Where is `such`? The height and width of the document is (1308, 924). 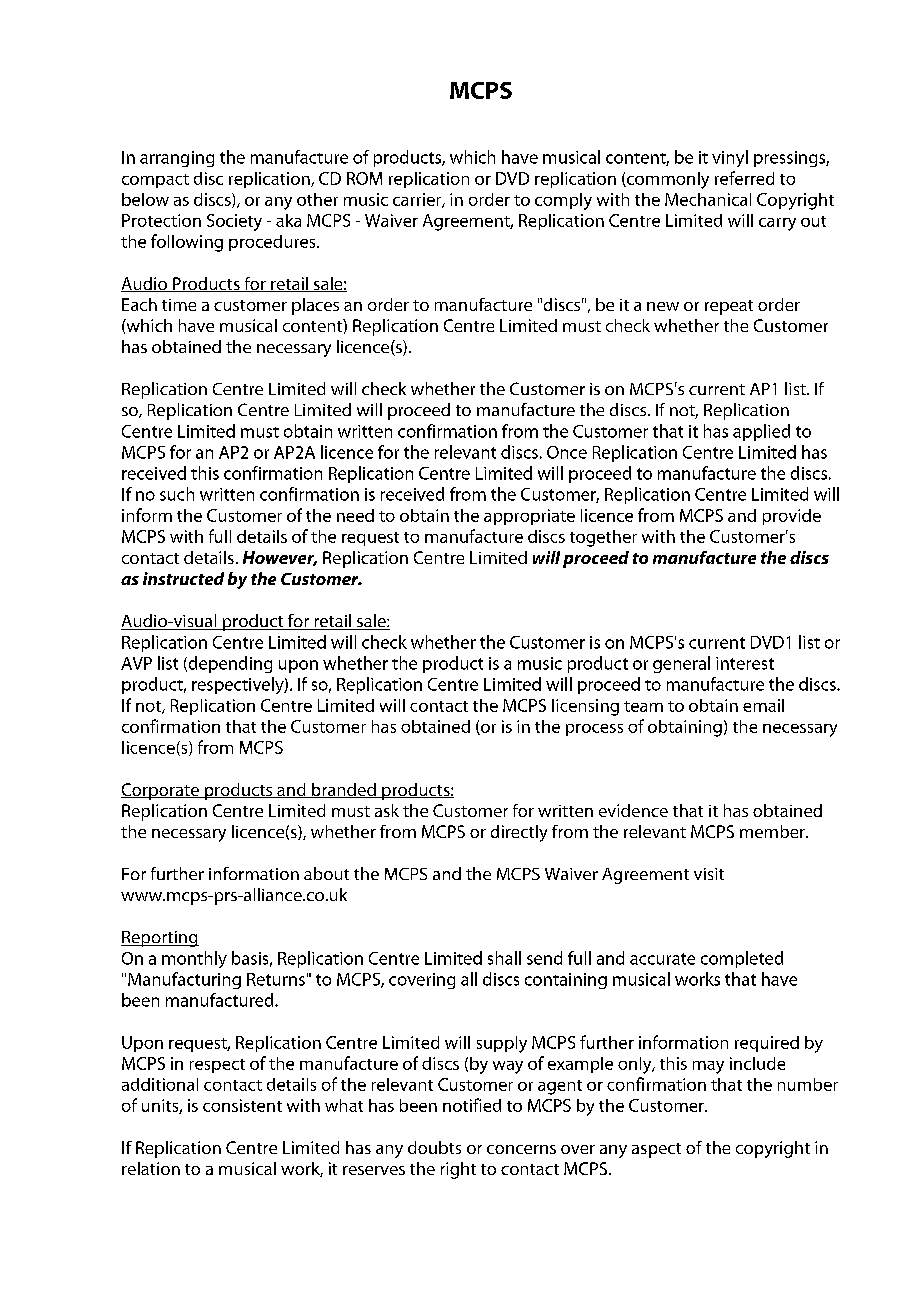
such is located at coordinates (177, 494).
